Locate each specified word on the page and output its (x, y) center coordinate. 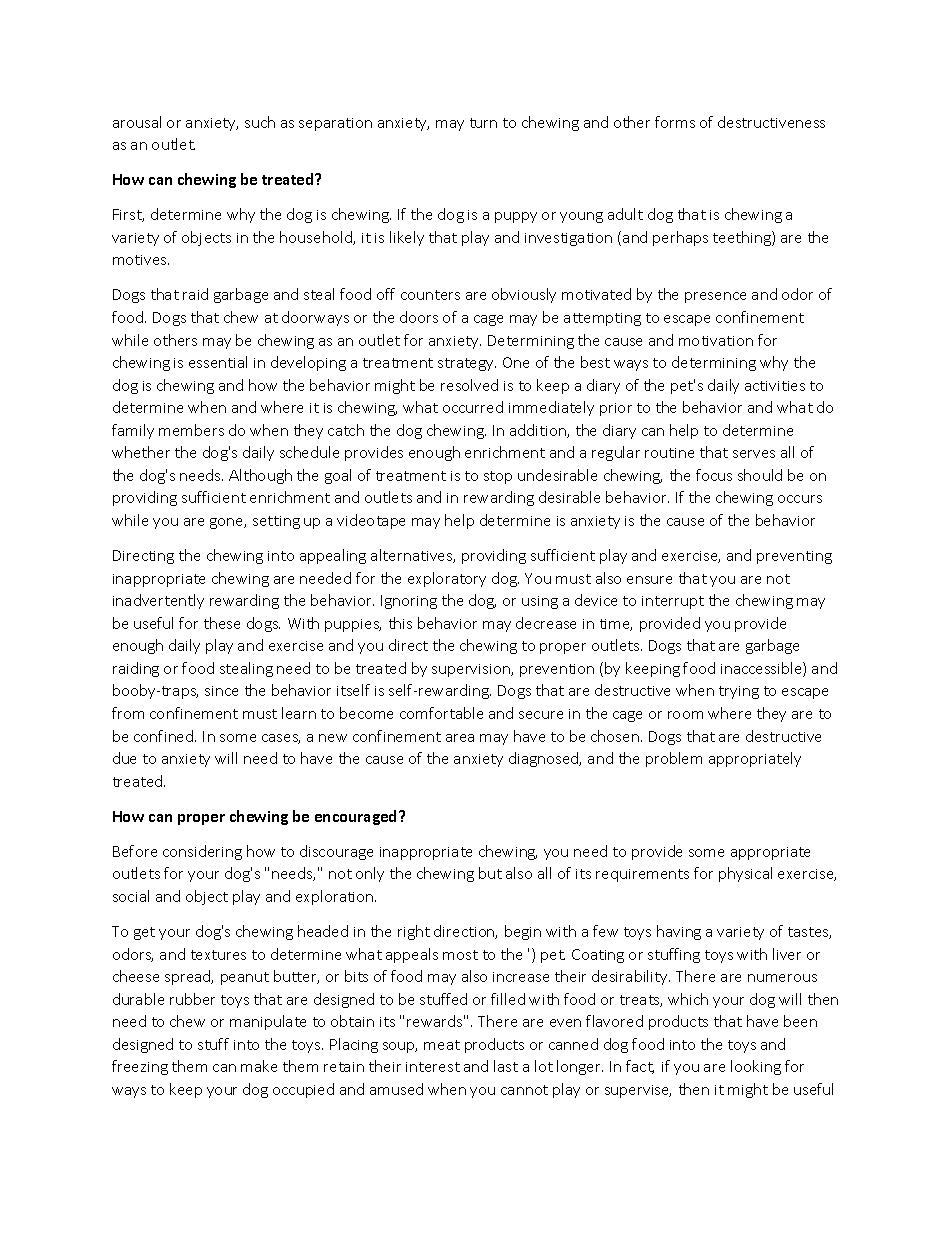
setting (276, 522)
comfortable (441, 713)
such (260, 122)
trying (739, 692)
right (414, 932)
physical (745, 874)
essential (218, 362)
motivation (716, 341)
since (221, 691)
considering (202, 852)
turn (483, 123)
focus (714, 475)
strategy (467, 364)
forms (675, 122)
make (259, 1066)
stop (498, 477)
